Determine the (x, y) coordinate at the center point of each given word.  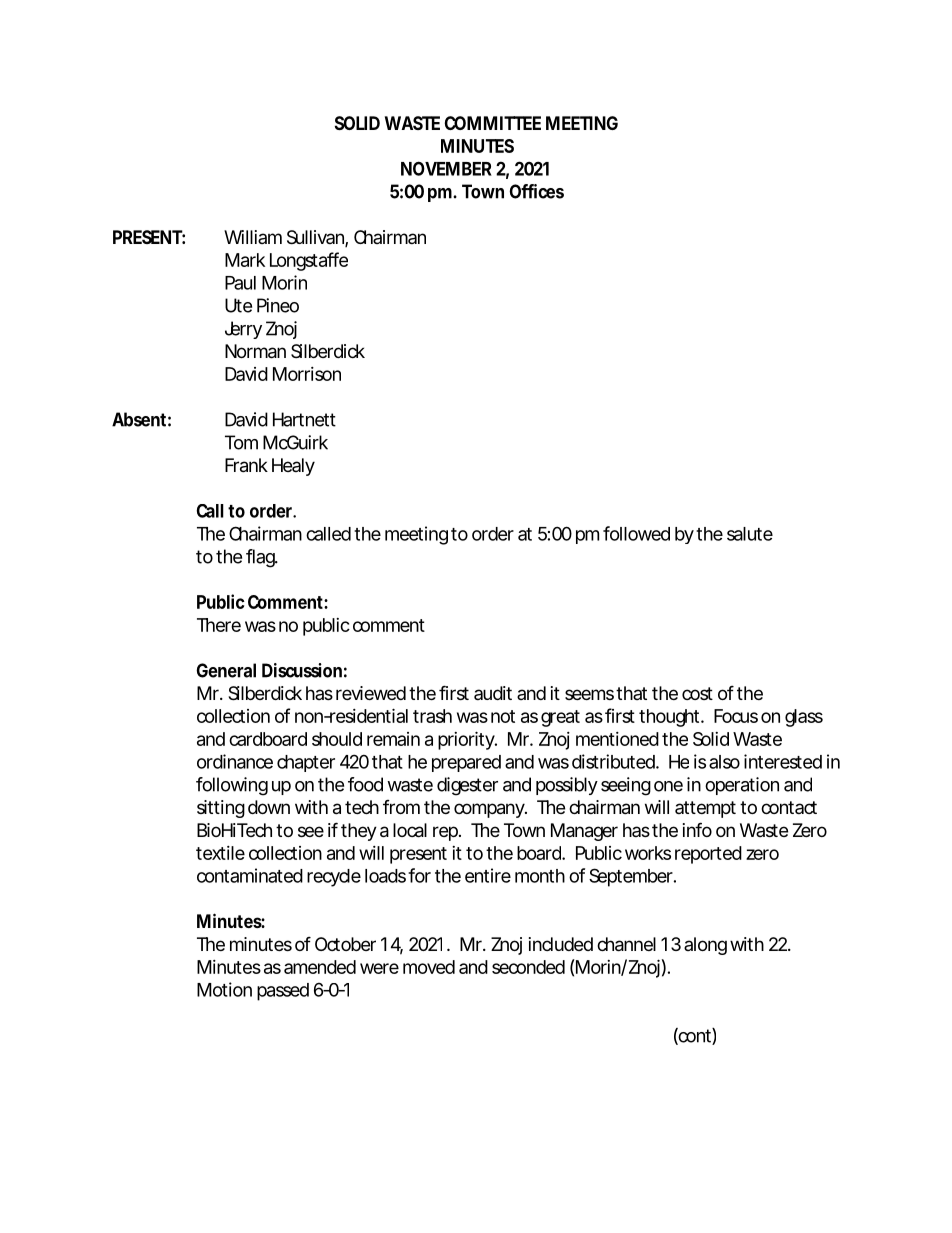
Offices (536, 191)
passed (283, 992)
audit (493, 693)
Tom (241, 442)
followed (636, 533)
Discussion (302, 670)
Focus (736, 716)
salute (750, 534)
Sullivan (315, 237)
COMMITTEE (493, 123)
